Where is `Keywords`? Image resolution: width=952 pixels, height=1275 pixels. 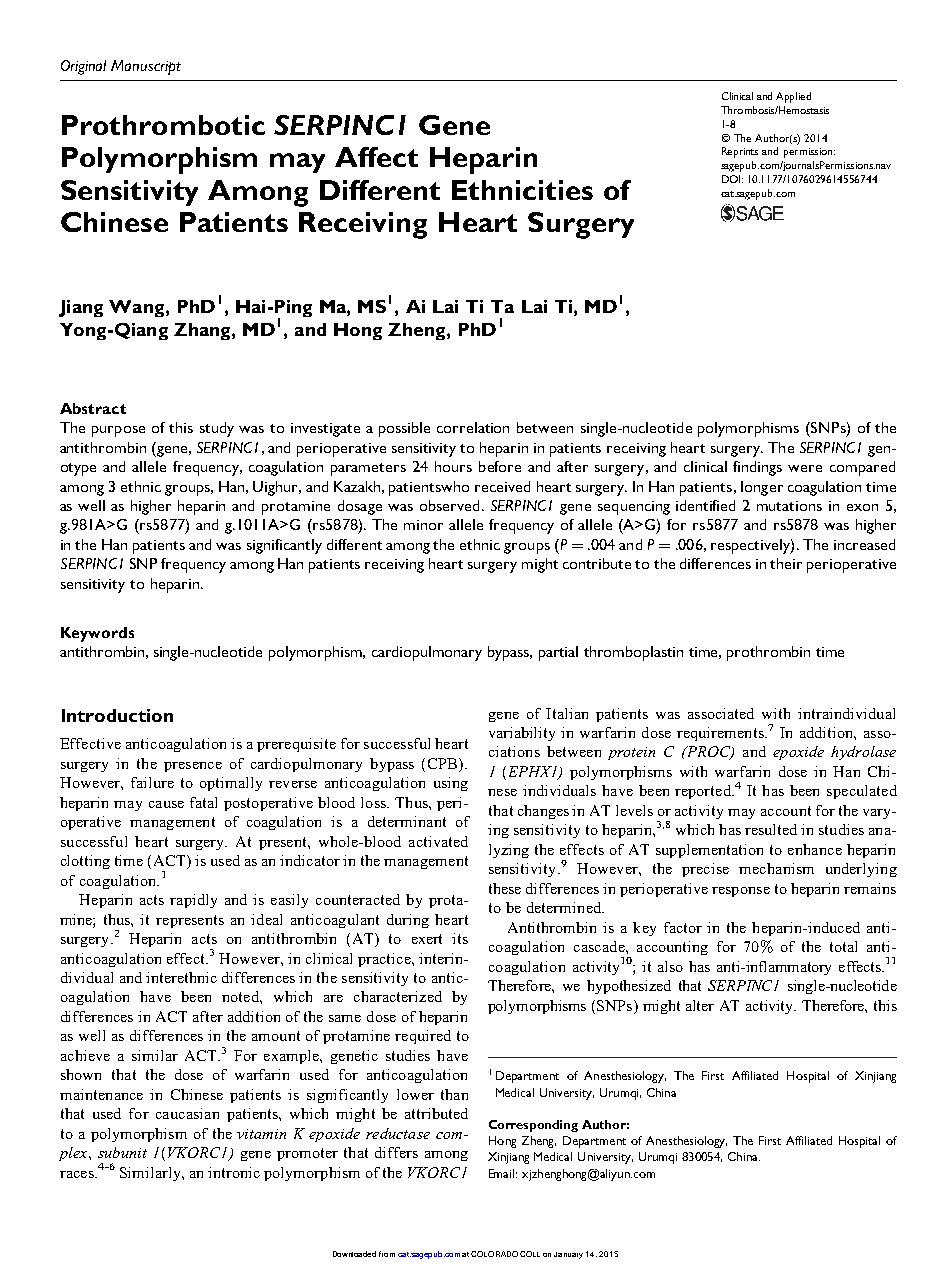
Keywords is located at coordinates (97, 634).
